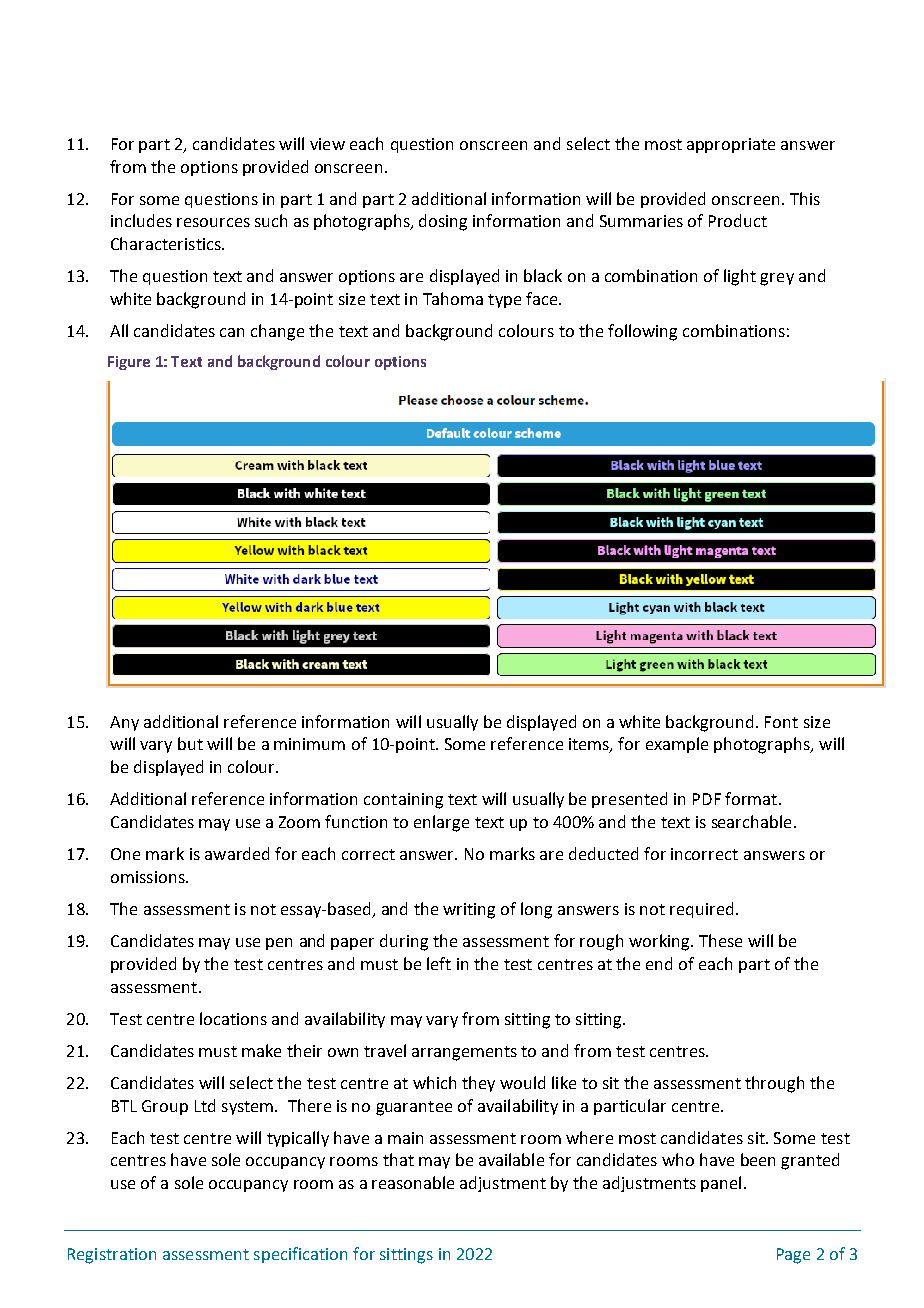  Describe the element at coordinates (443, 222) in the screenshot. I see `dosing` at that location.
